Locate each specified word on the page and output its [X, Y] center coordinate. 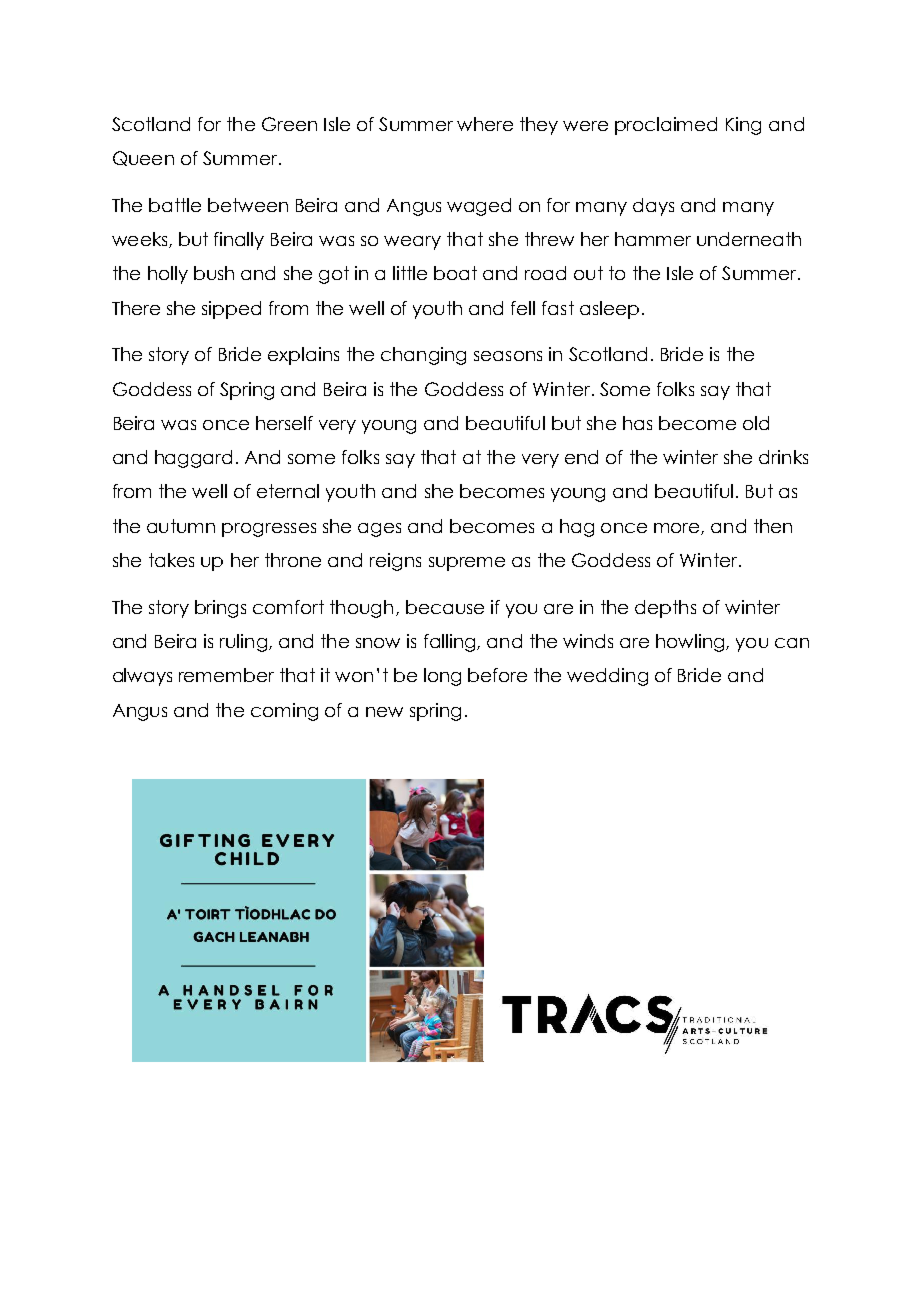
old [756, 423]
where [485, 124]
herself [284, 423]
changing [423, 356]
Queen [143, 158]
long [442, 677]
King [743, 126]
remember [226, 675]
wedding [607, 677]
